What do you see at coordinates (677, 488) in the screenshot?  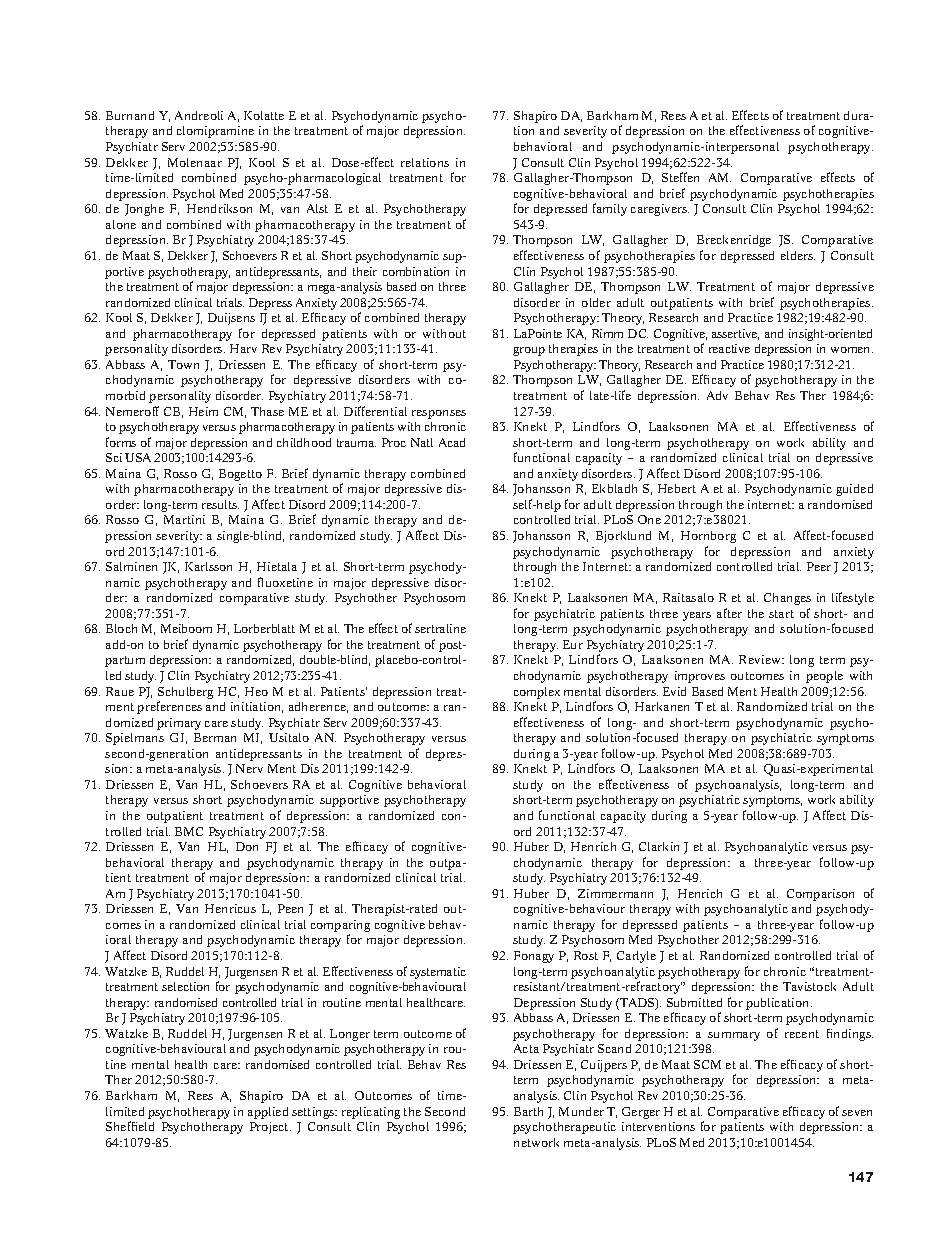 I see `Hebert` at bounding box center [677, 488].
